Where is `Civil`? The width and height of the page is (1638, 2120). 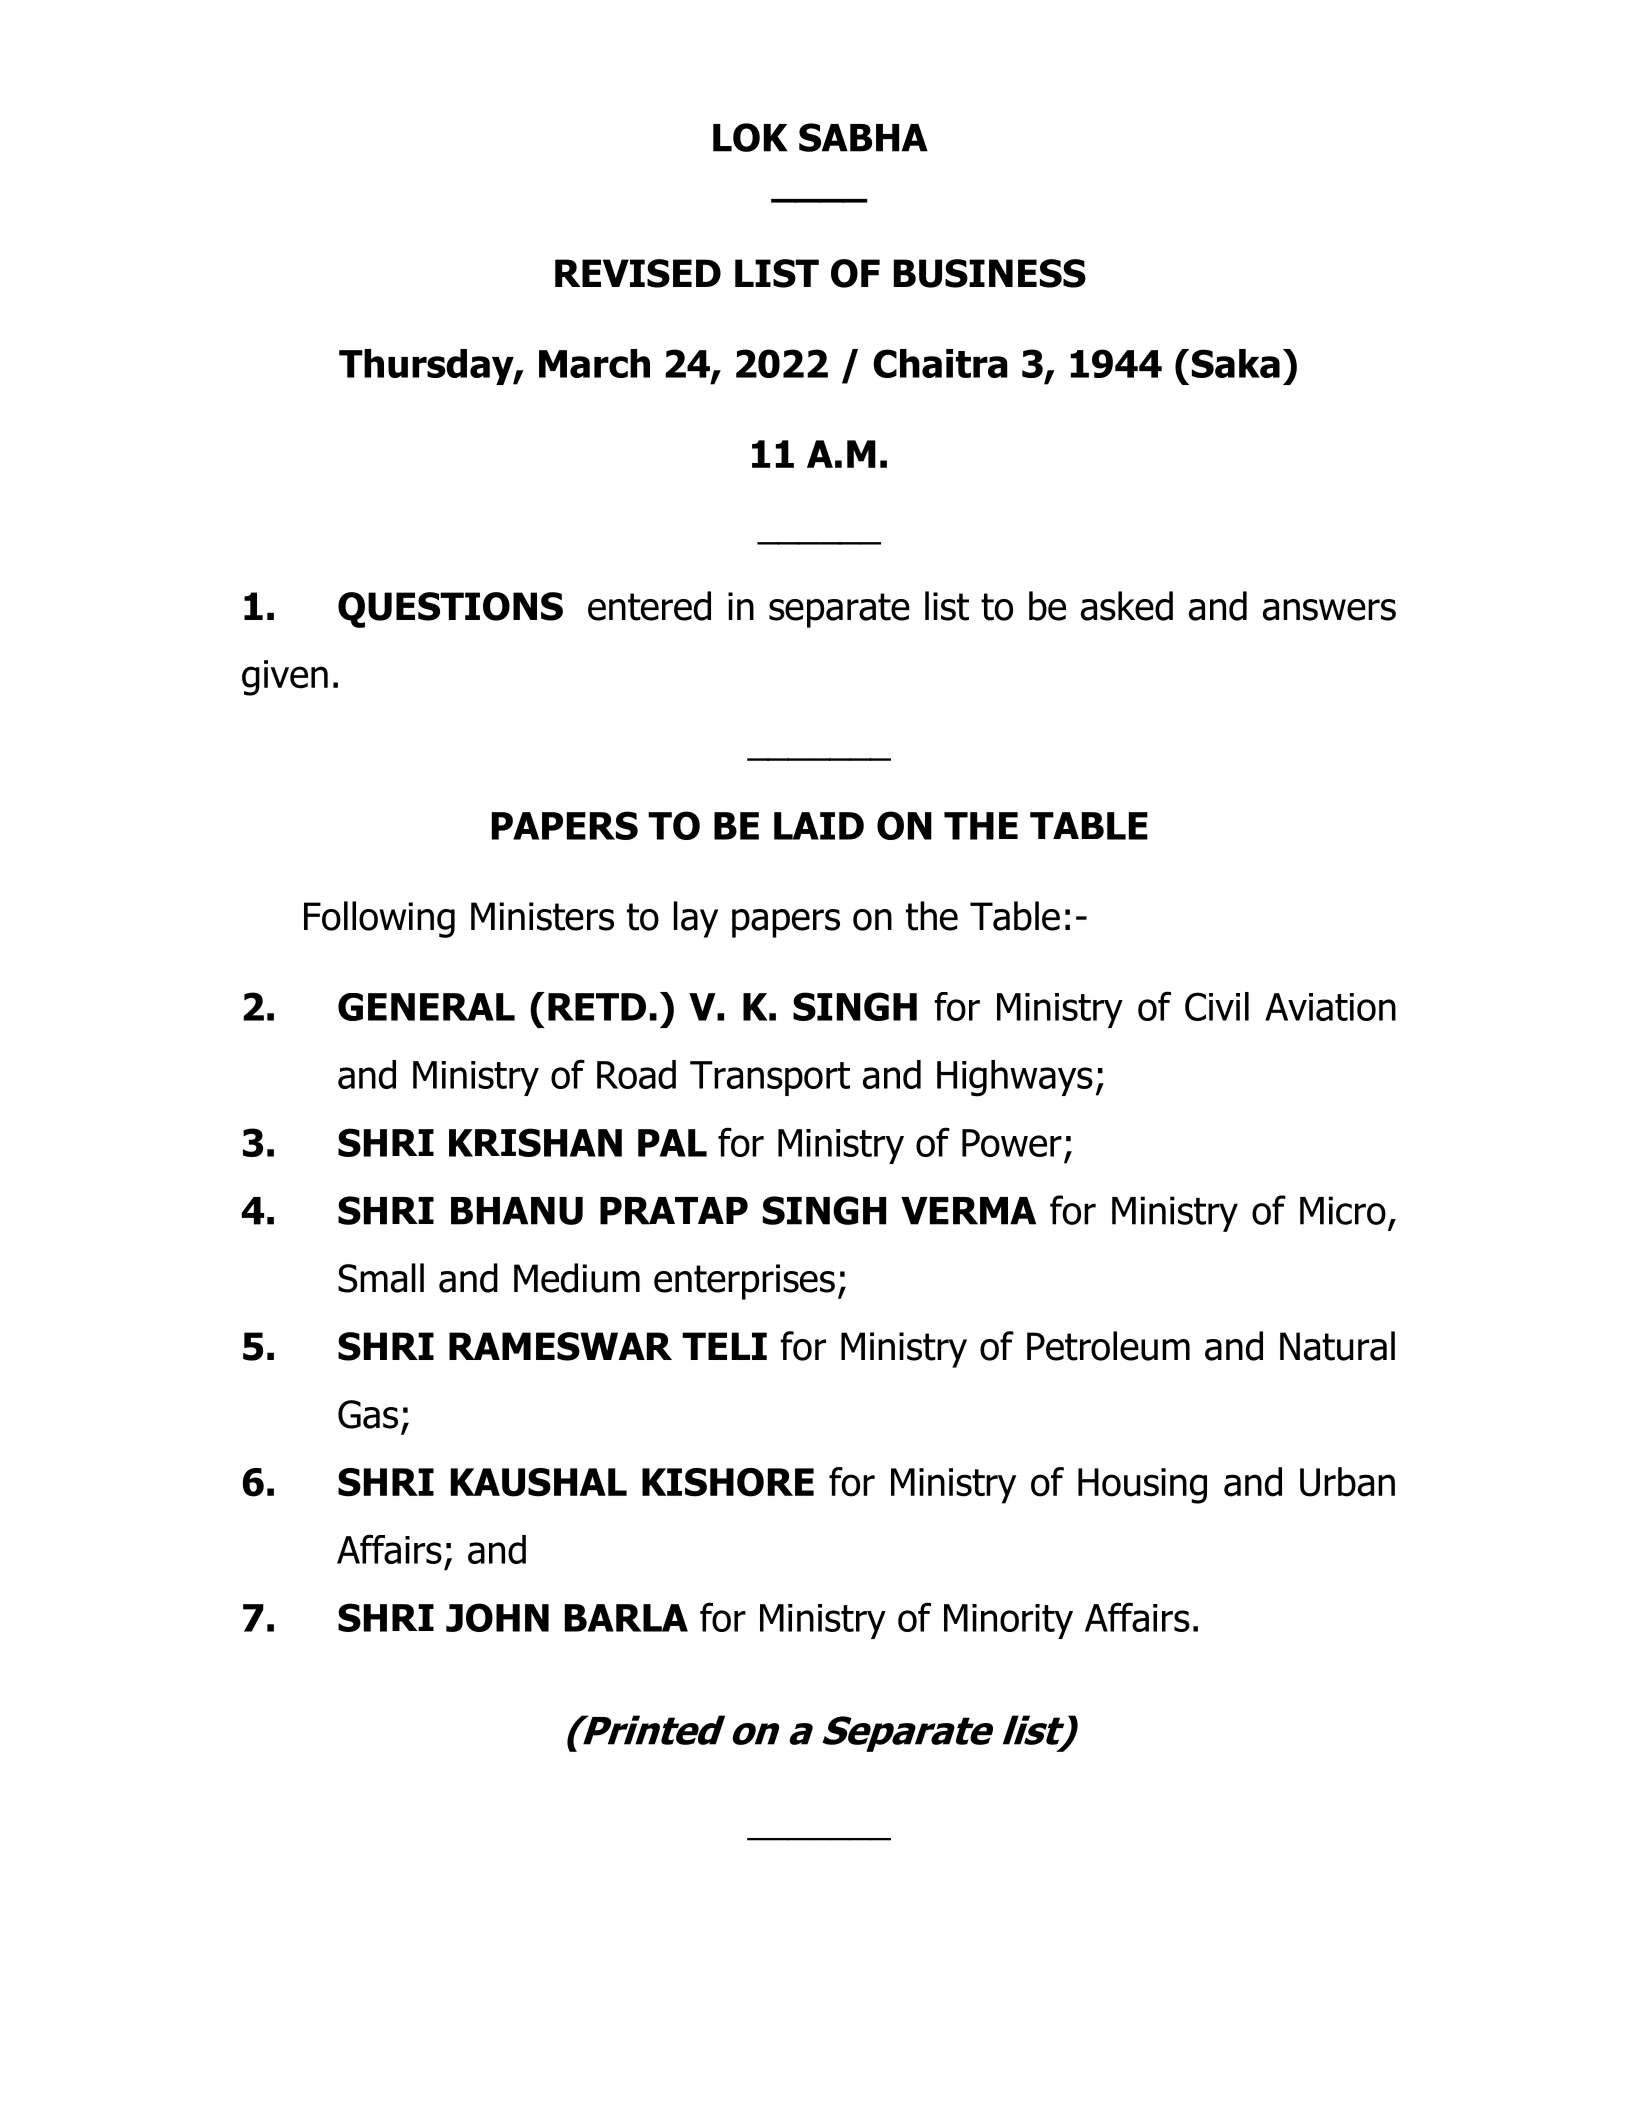 Civil is located at coordinates (1217, 1006).
